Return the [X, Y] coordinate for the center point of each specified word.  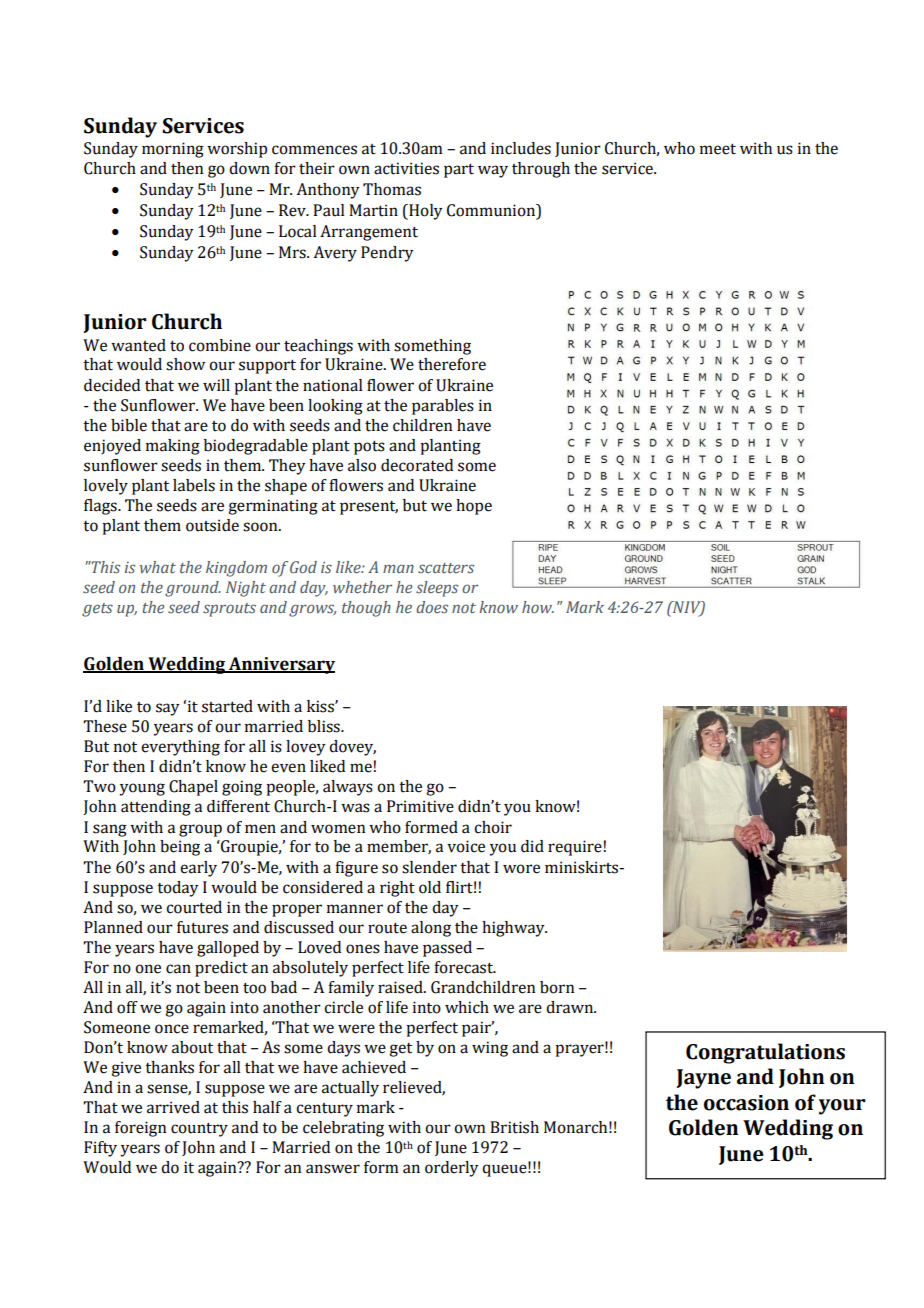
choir [493, 827]
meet [718, 149]
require [575, 848]
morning [173, 150]
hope [474, 507]
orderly [452, 1169]
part [459, 171]
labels [194, 485]
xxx [765, 1179]
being [180, 848]
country [199, 1130]
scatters [446, 568]
